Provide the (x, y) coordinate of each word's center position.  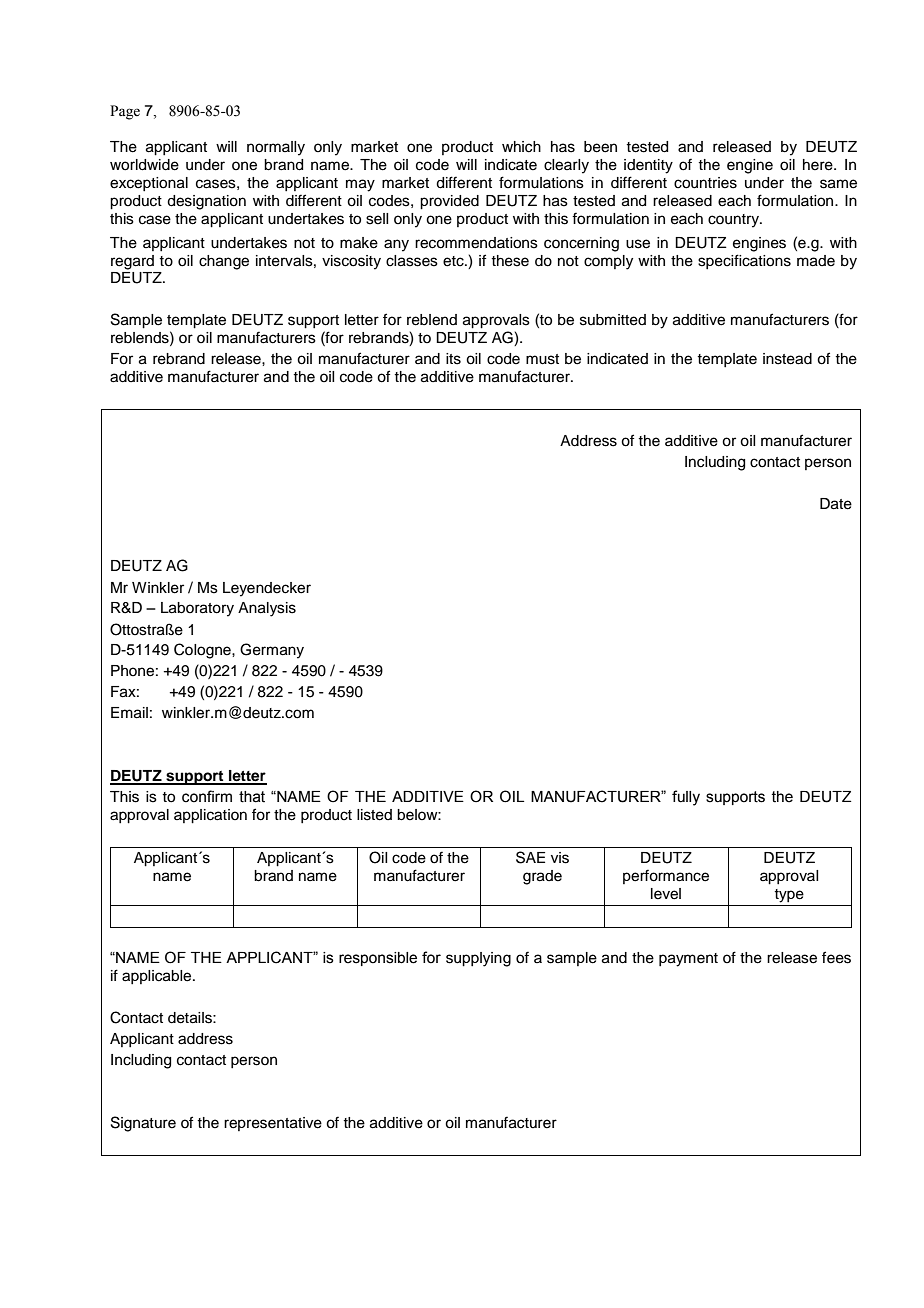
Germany (272, 651)
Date (836, 504)
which (521, 147)
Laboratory (197, 609)
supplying (478, 959)
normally (276, 148)
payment (688, 960)
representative (273, 1124)
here (819, 165)
